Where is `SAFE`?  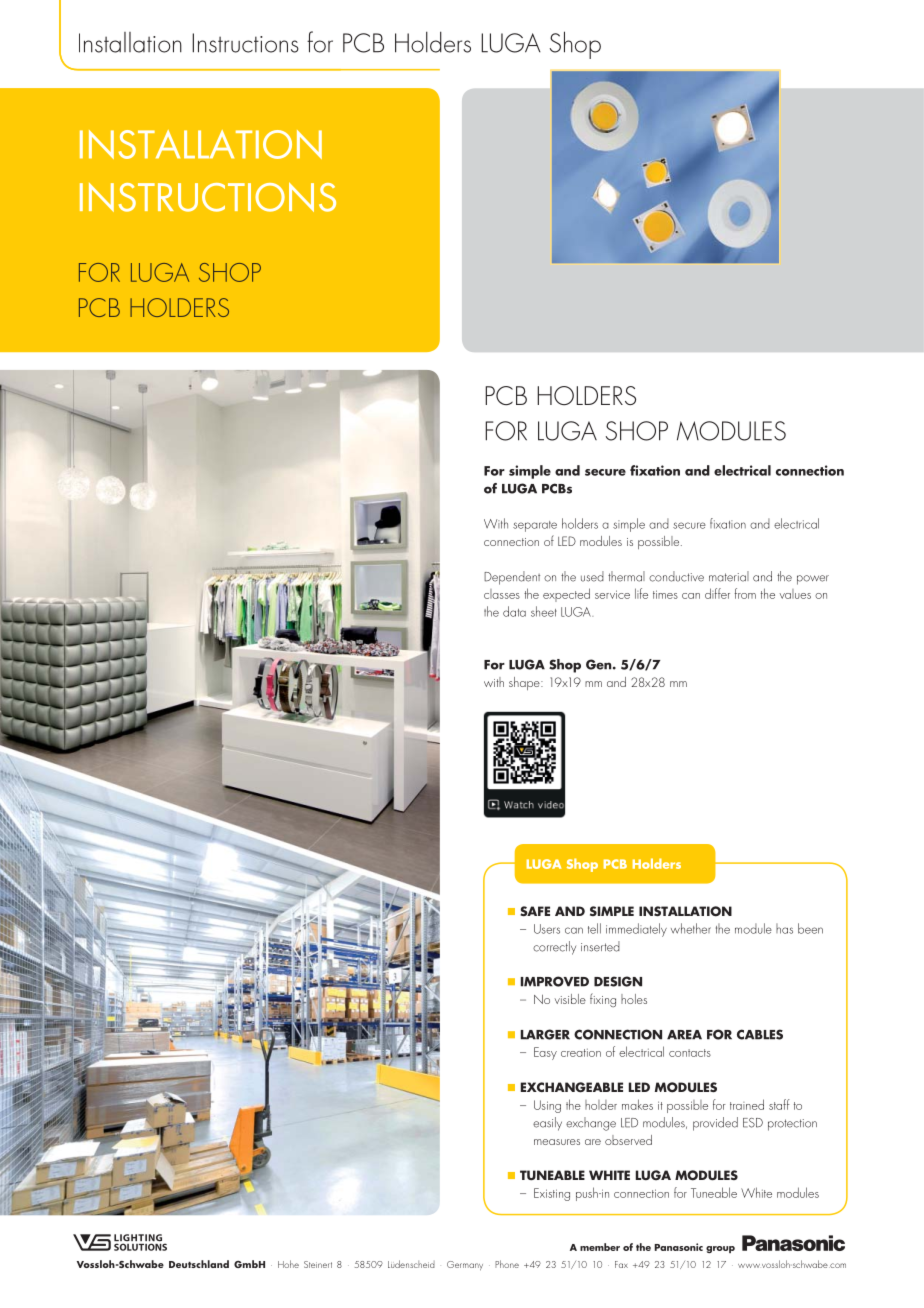
SAFE is located at coordinates (535, 911).
